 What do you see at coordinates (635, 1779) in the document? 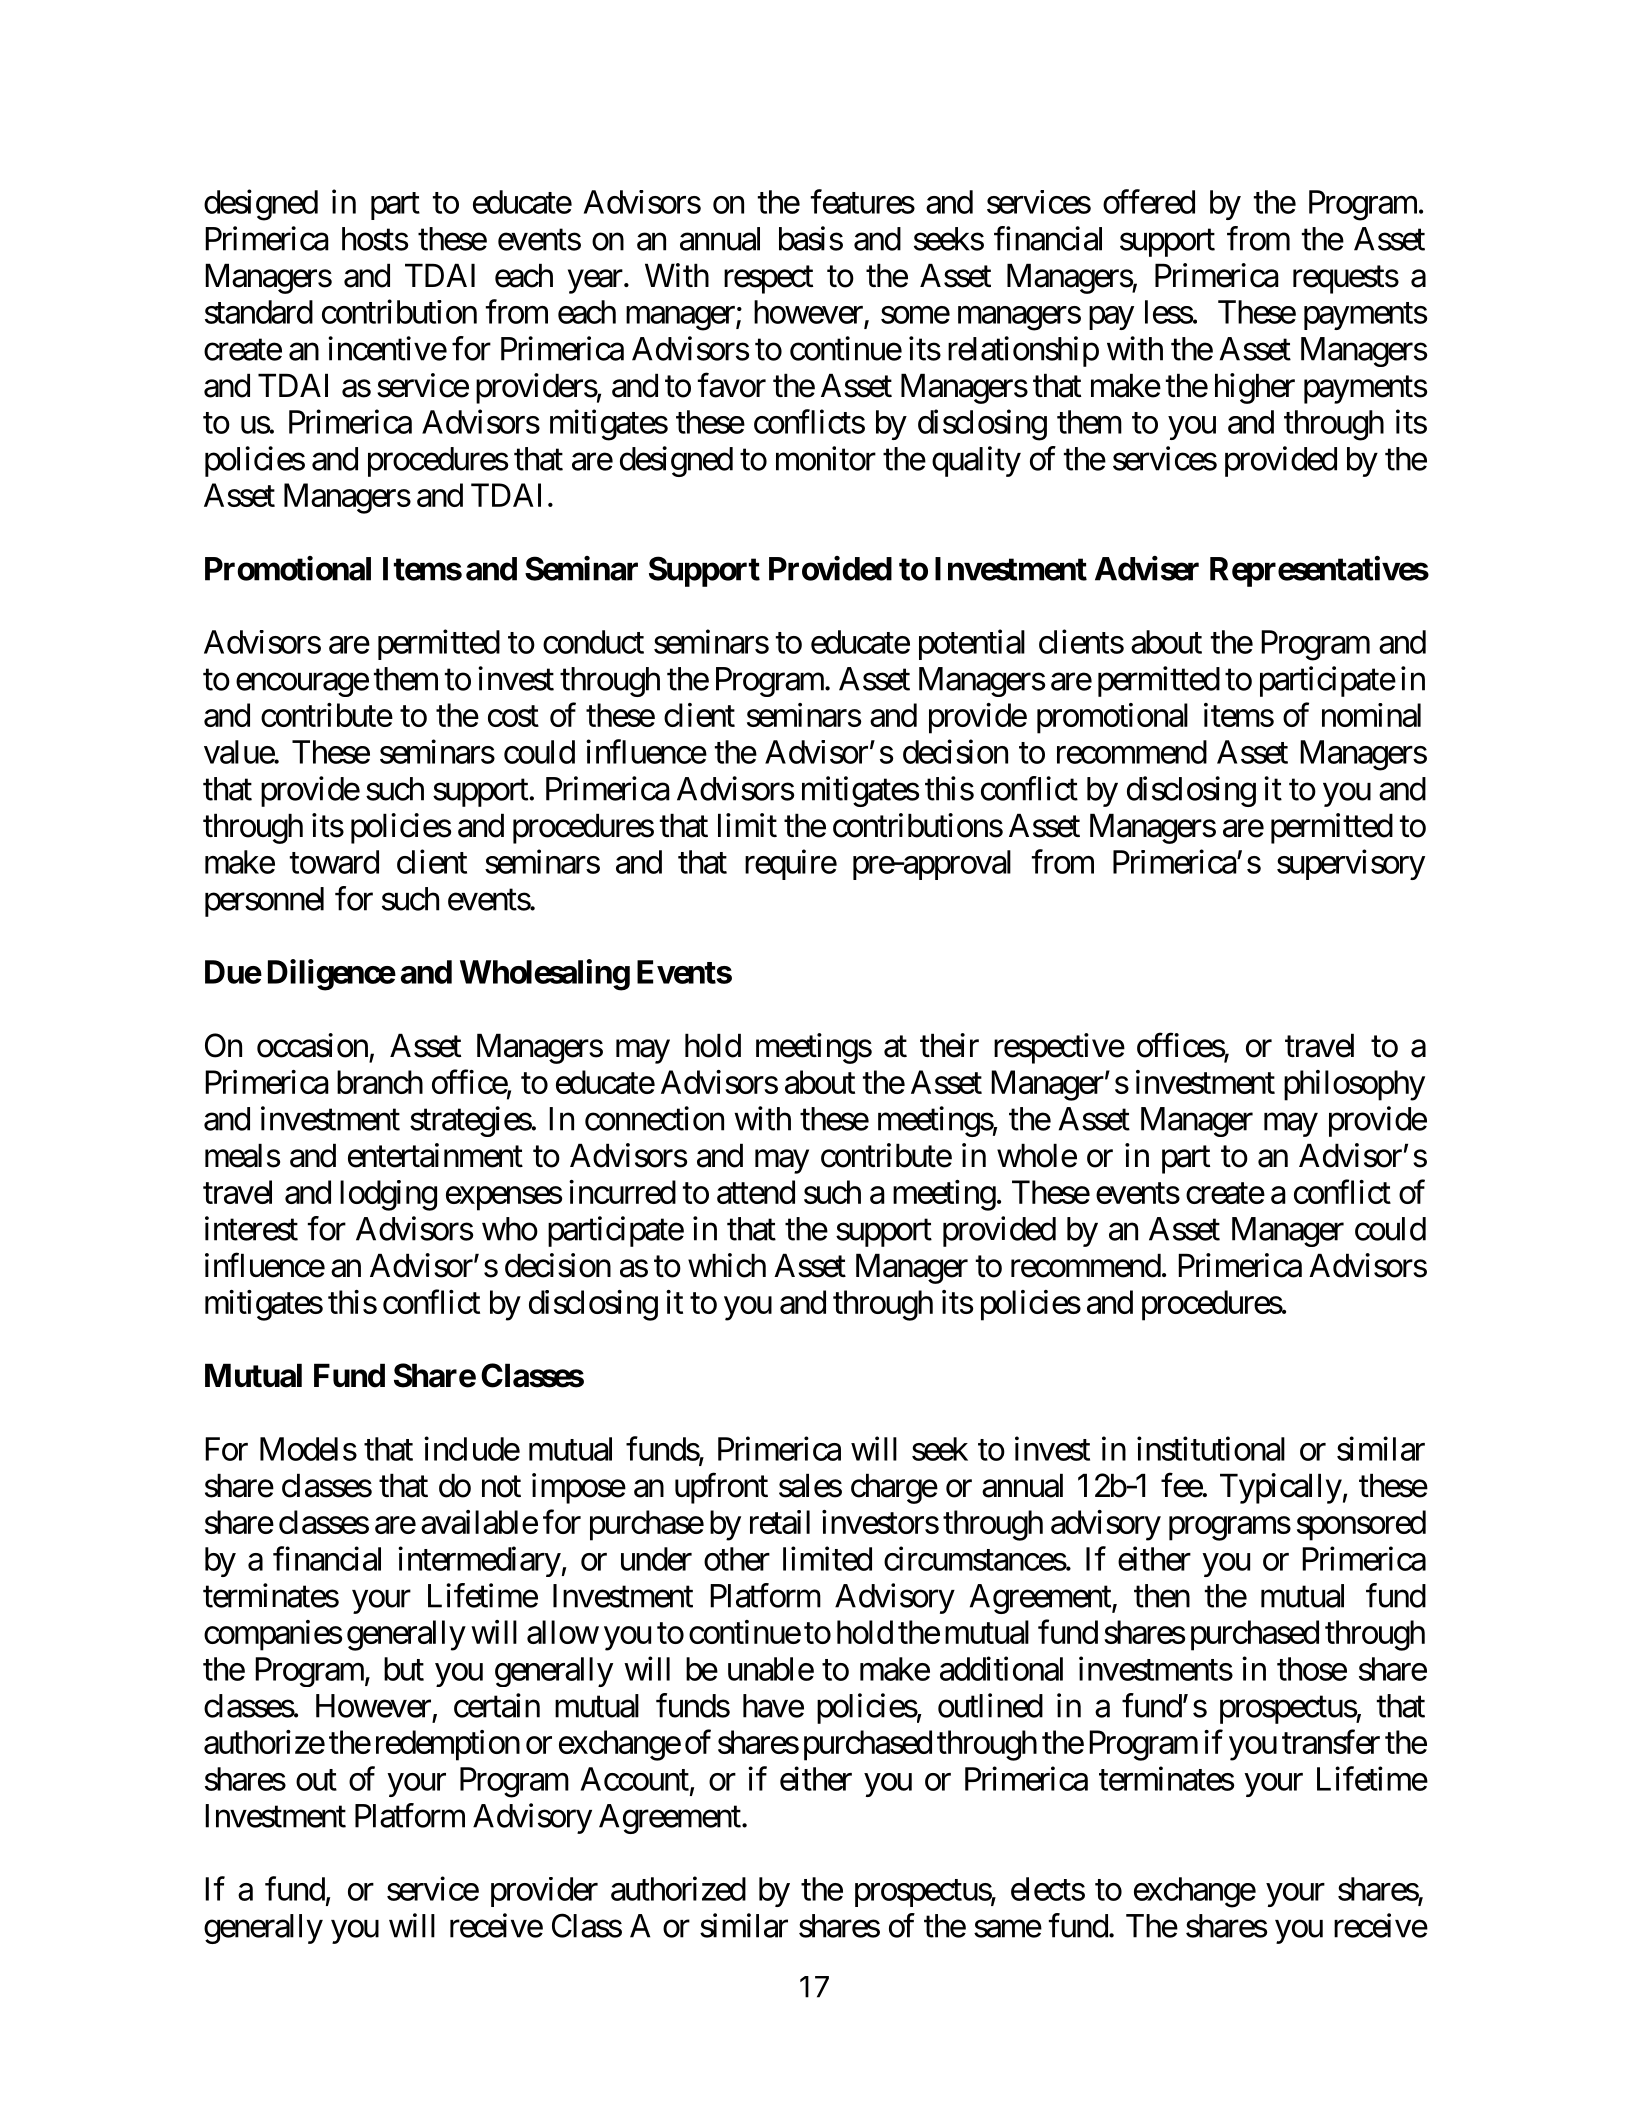
I see `Account` at bounding box center [635, 1779].
